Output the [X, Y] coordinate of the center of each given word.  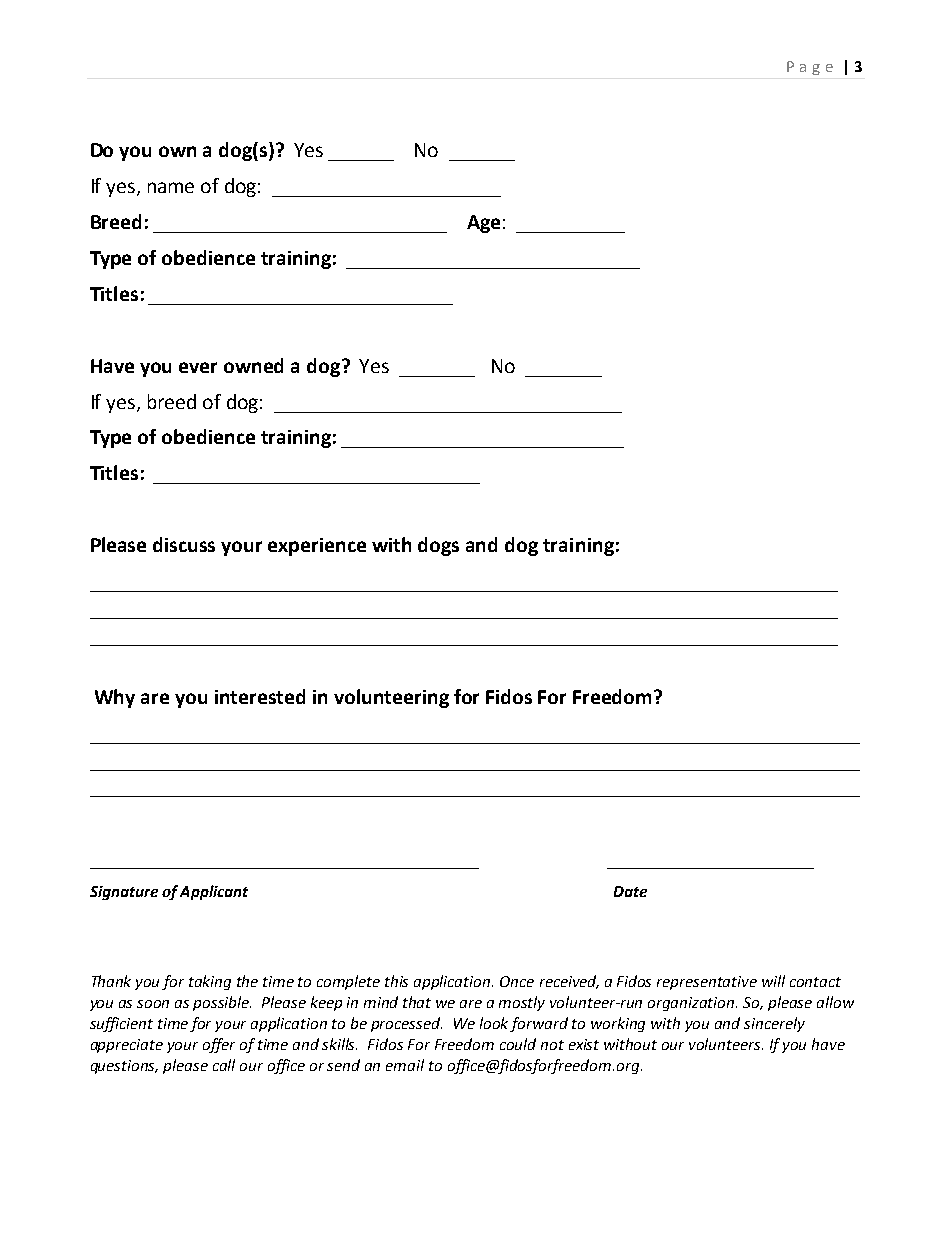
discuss [184, 544]
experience [317, 547]
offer [219, 1045]
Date [630, 891]
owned [253, 365]
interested [260, 696]
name [171, 187]
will [773, 981]
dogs [438, 546]
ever [198, 367]
